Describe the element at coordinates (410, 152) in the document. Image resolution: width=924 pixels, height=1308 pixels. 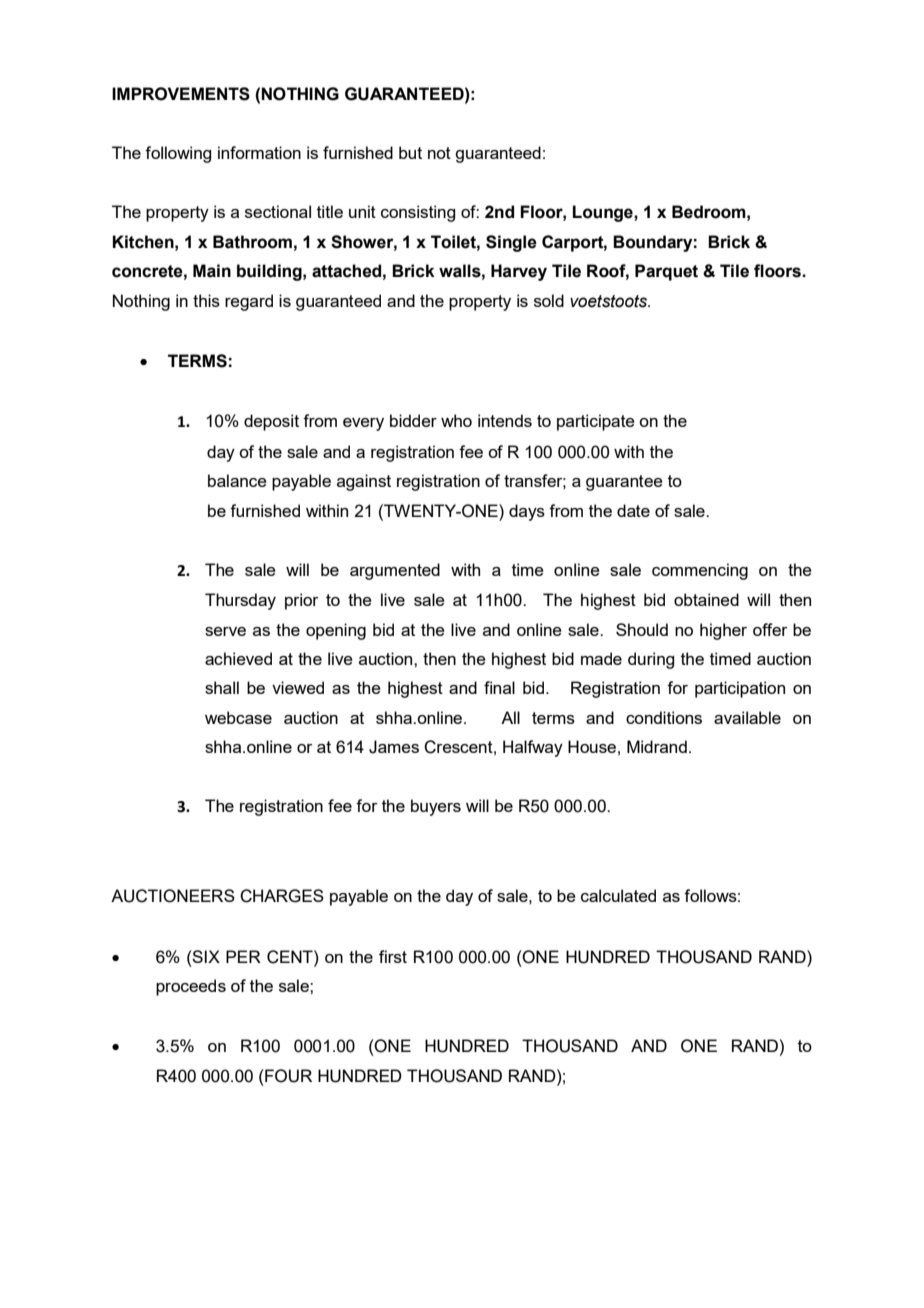
I see `but` at that location.
